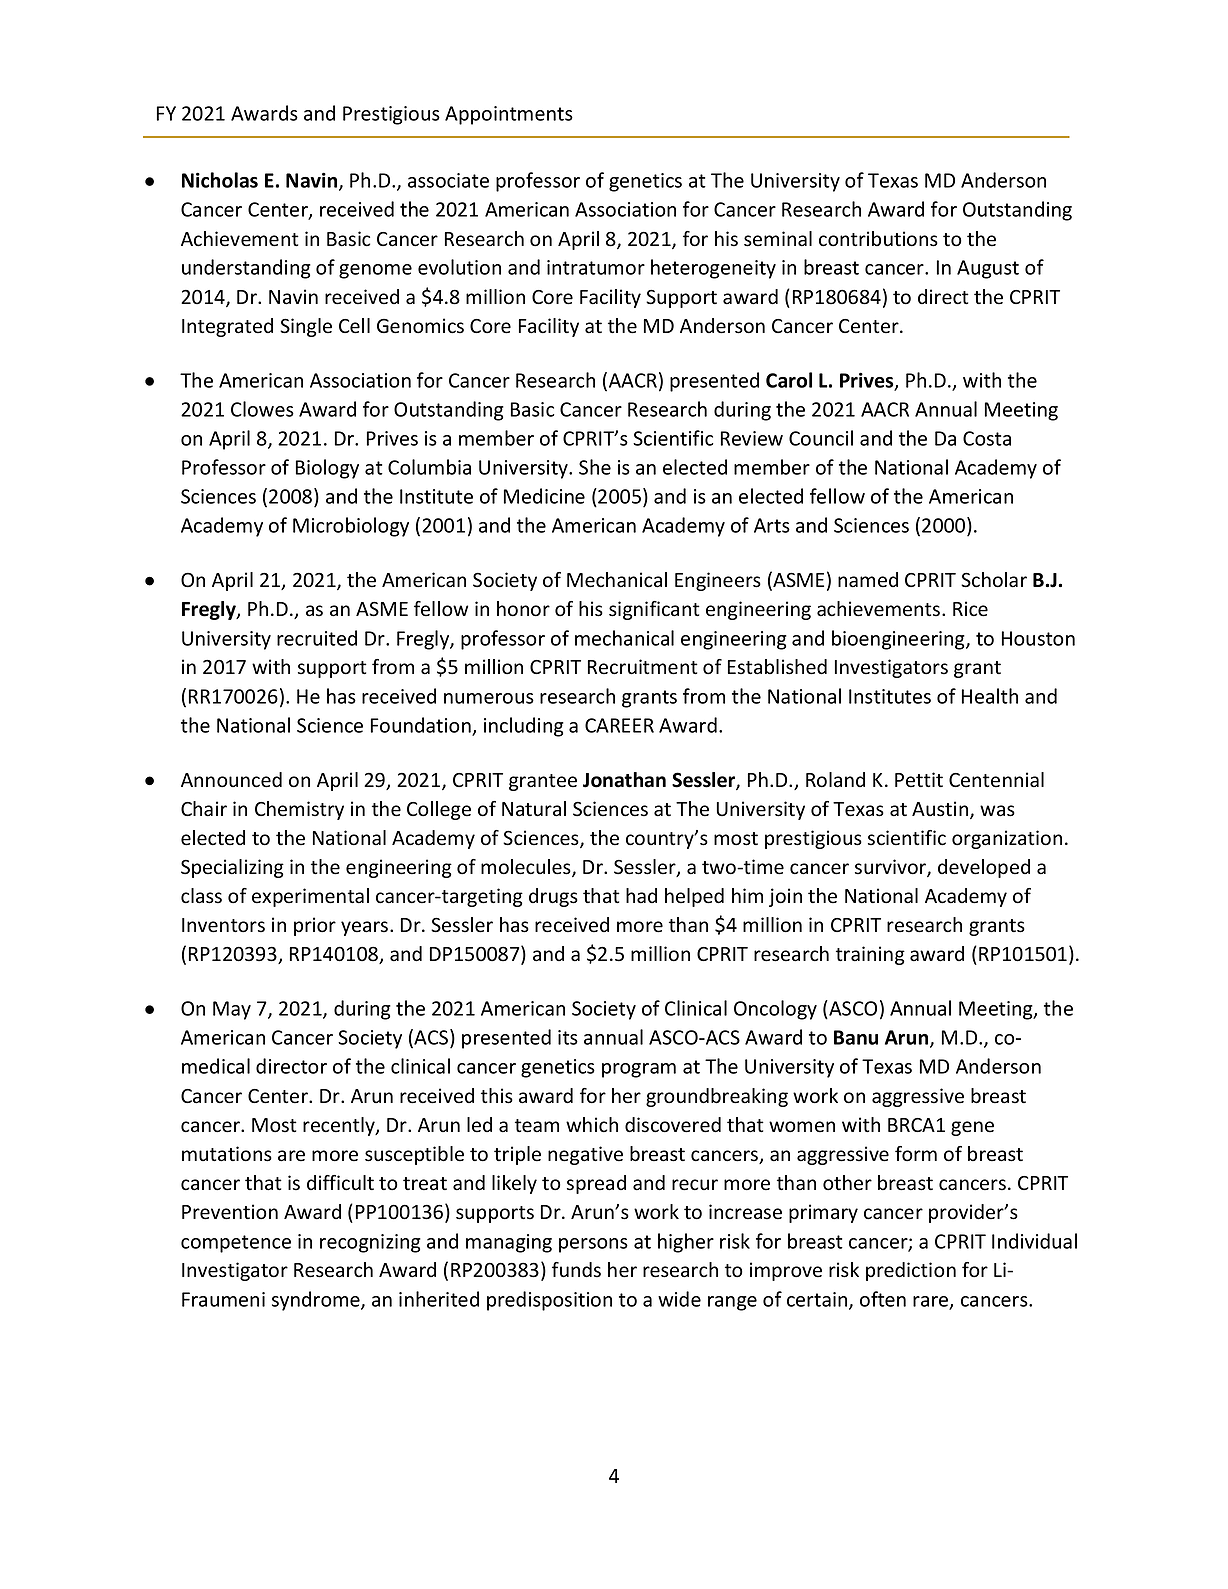 The height and width of the page is (1589, 1228). Describe the element at coordinates (911, 1271) in the page. I see `prediction` at that location.
